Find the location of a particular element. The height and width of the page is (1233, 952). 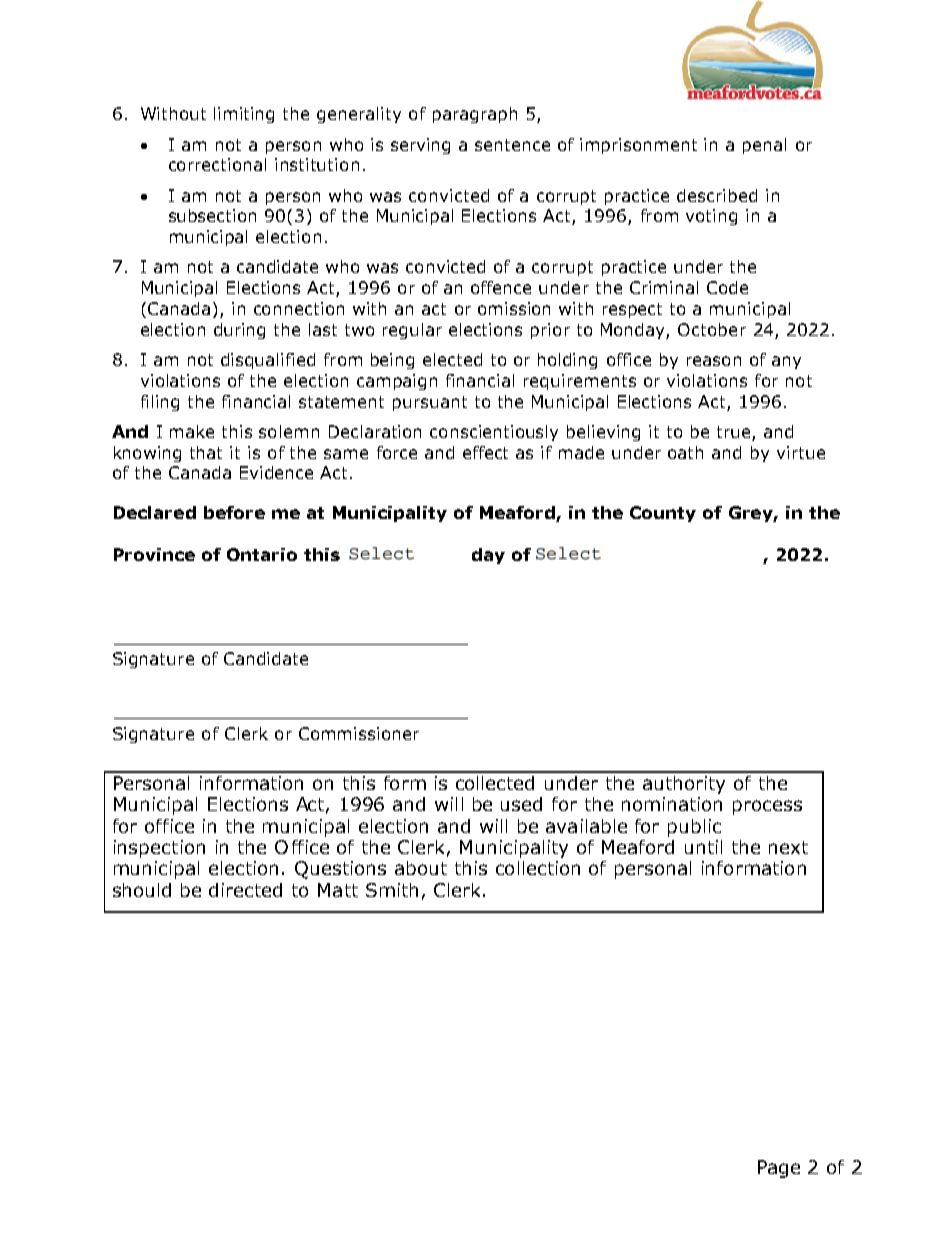

correctional is located at coordinates (217, 164).
